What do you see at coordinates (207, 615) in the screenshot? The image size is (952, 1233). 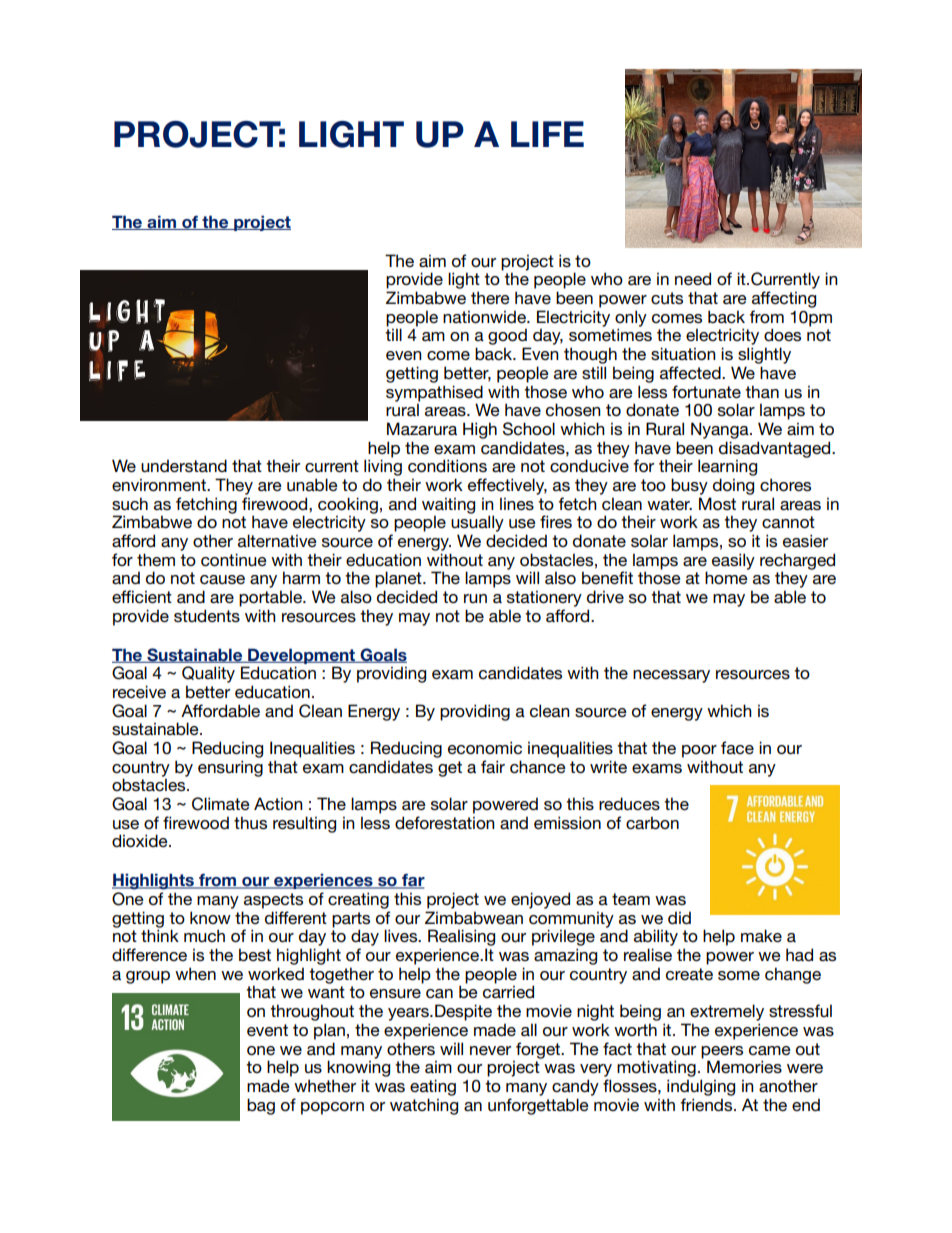 I see `students` at bounding box center [207, 615].
